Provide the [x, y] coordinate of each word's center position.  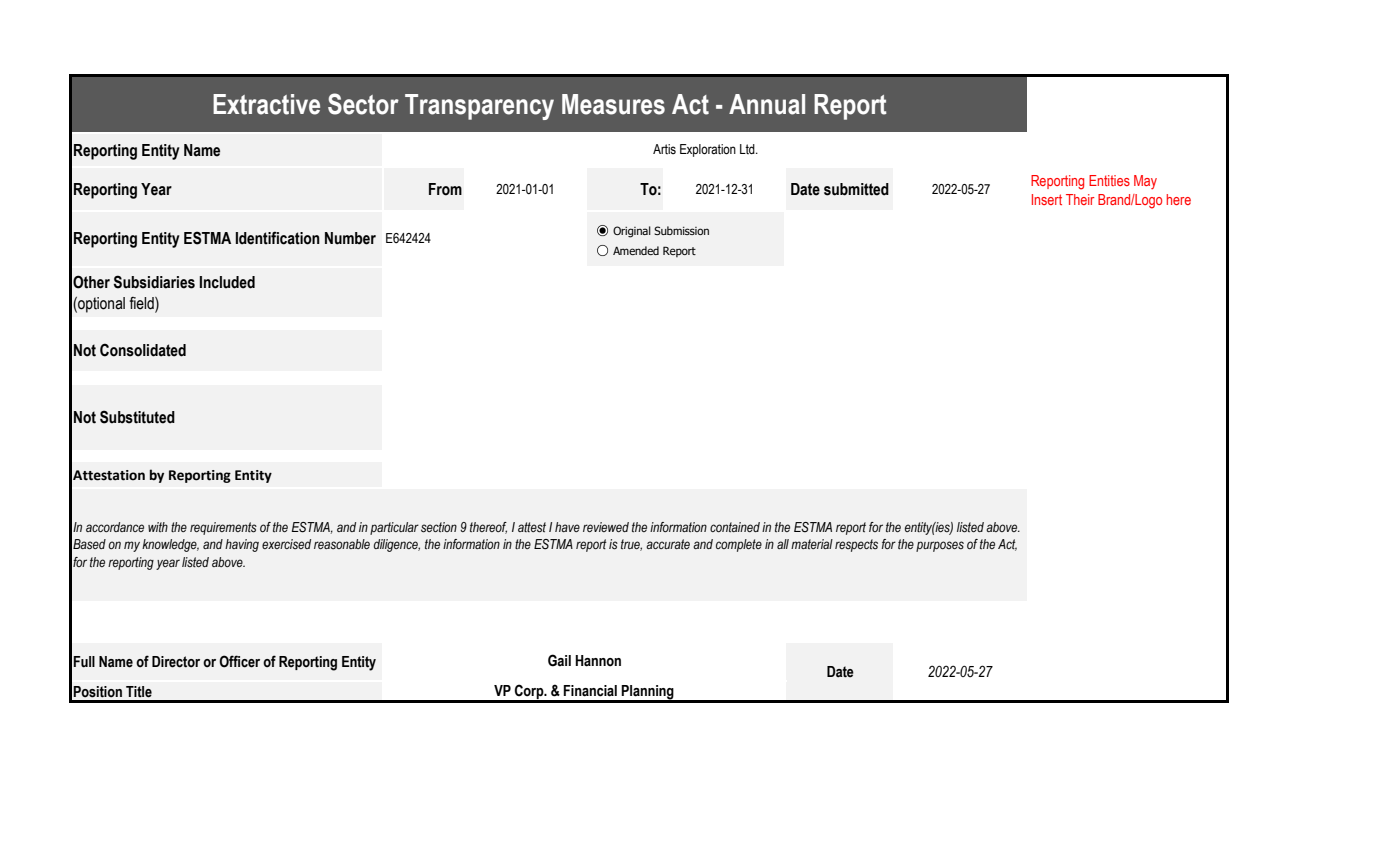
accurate [668, 544]
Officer [239, 661]
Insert [1047, 199]
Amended [636, 250]
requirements [223, 528]
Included [227, 282]
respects [856, 545]
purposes [940, 546]
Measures [613, 104]
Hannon [598, 661]
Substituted [137, 417]
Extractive [266, 104]
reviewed [606, 527]
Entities [1109, 180]
